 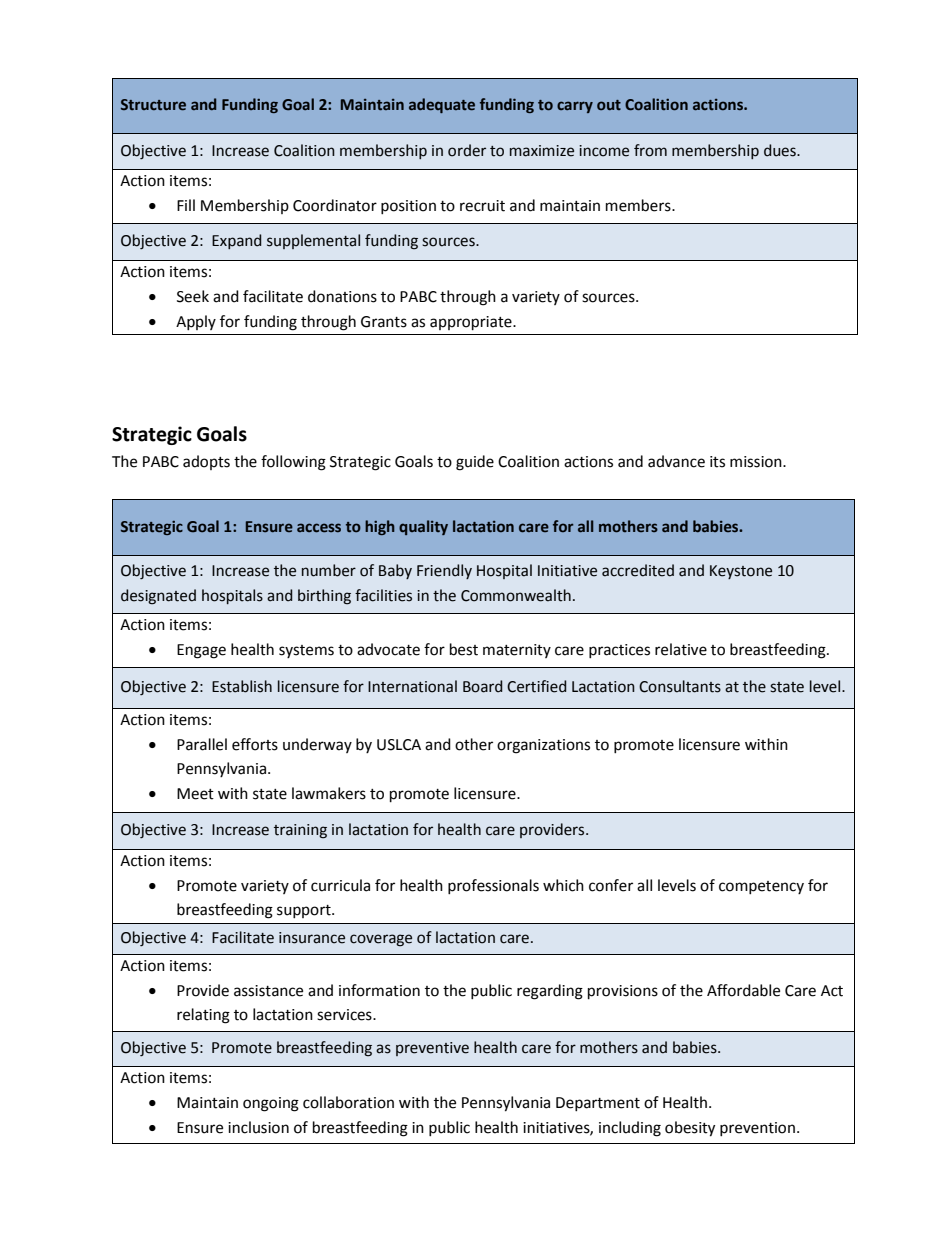 I want to click on its, so click(x=717, y=462).
